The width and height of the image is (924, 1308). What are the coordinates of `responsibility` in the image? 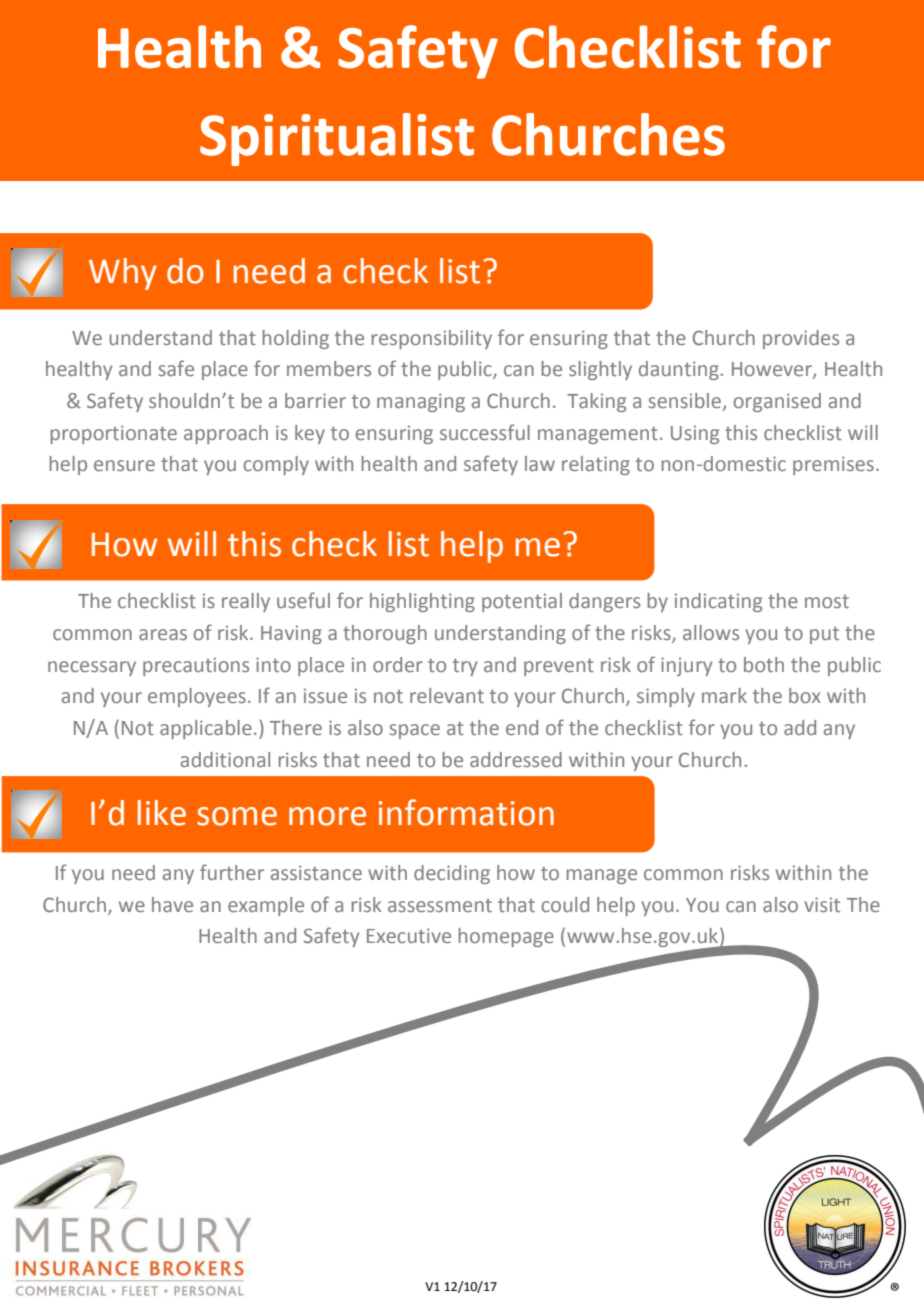 It's located at (432, 339).
